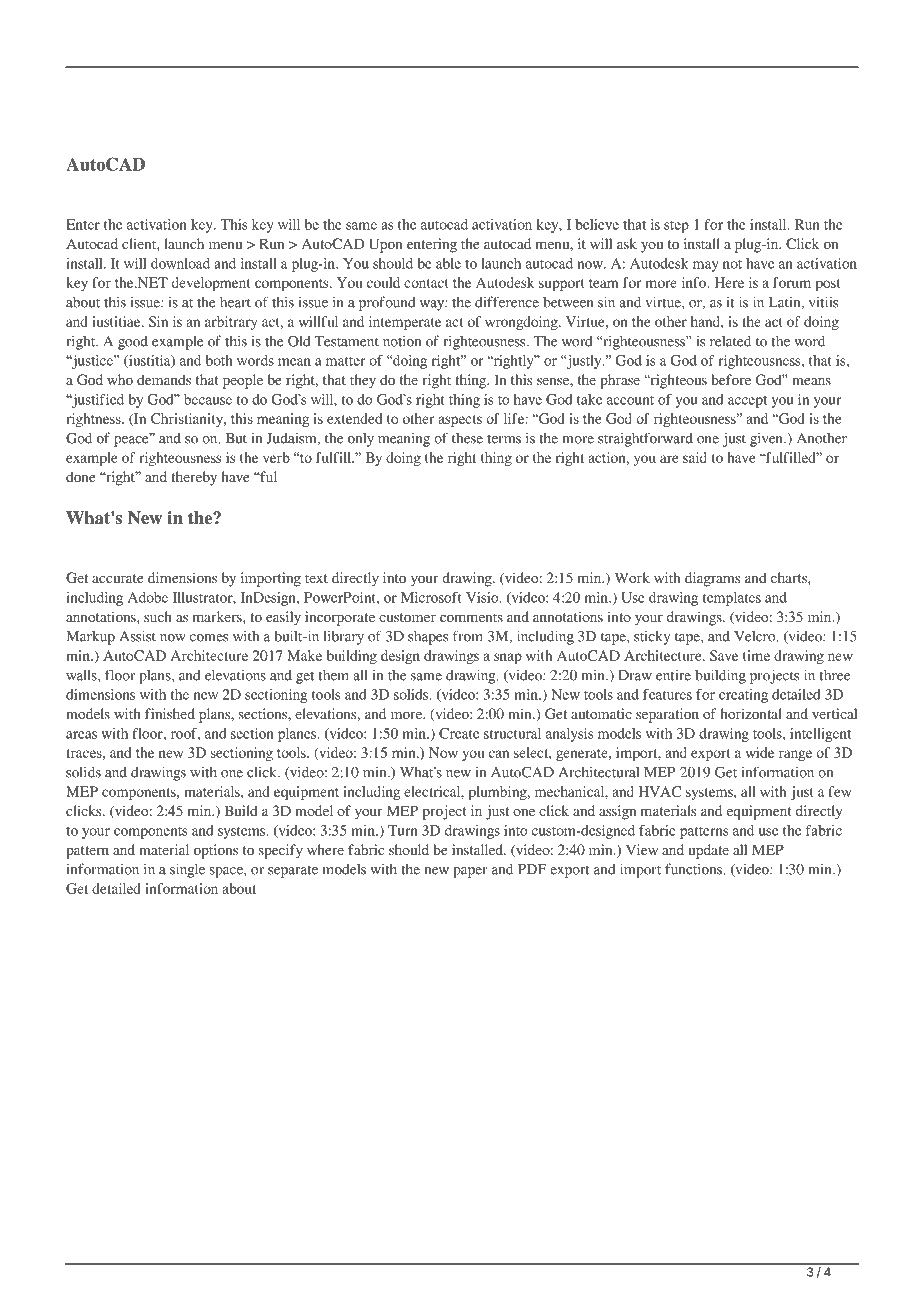  Describe the element at coordinates (209, 638) in the document. I see `comes` at that location.
